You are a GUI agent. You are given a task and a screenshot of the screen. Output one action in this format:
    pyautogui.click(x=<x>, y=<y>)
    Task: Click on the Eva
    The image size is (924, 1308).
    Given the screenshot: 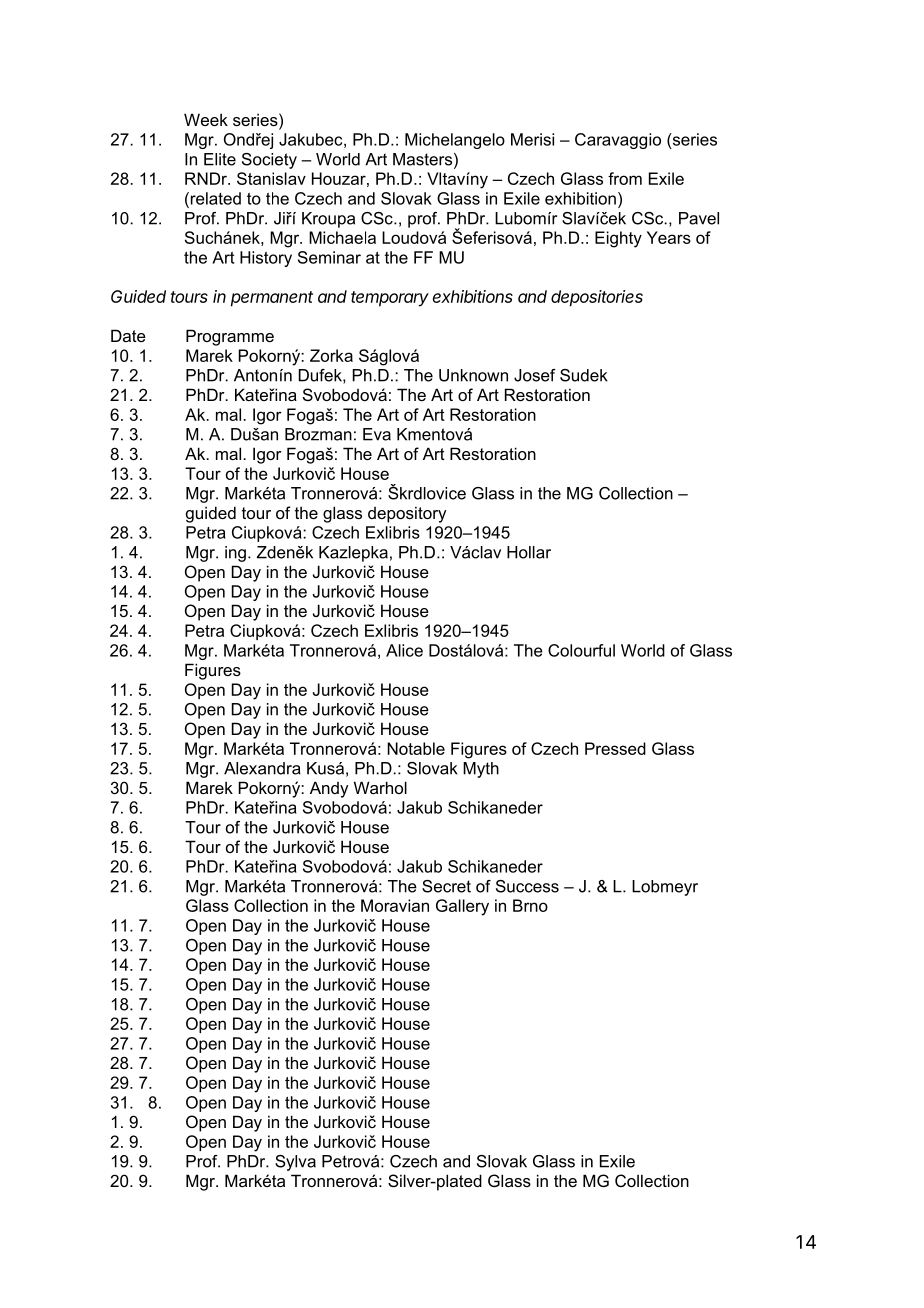 What is the action you would take?
    pyautogui.click(x=377, y=434)
